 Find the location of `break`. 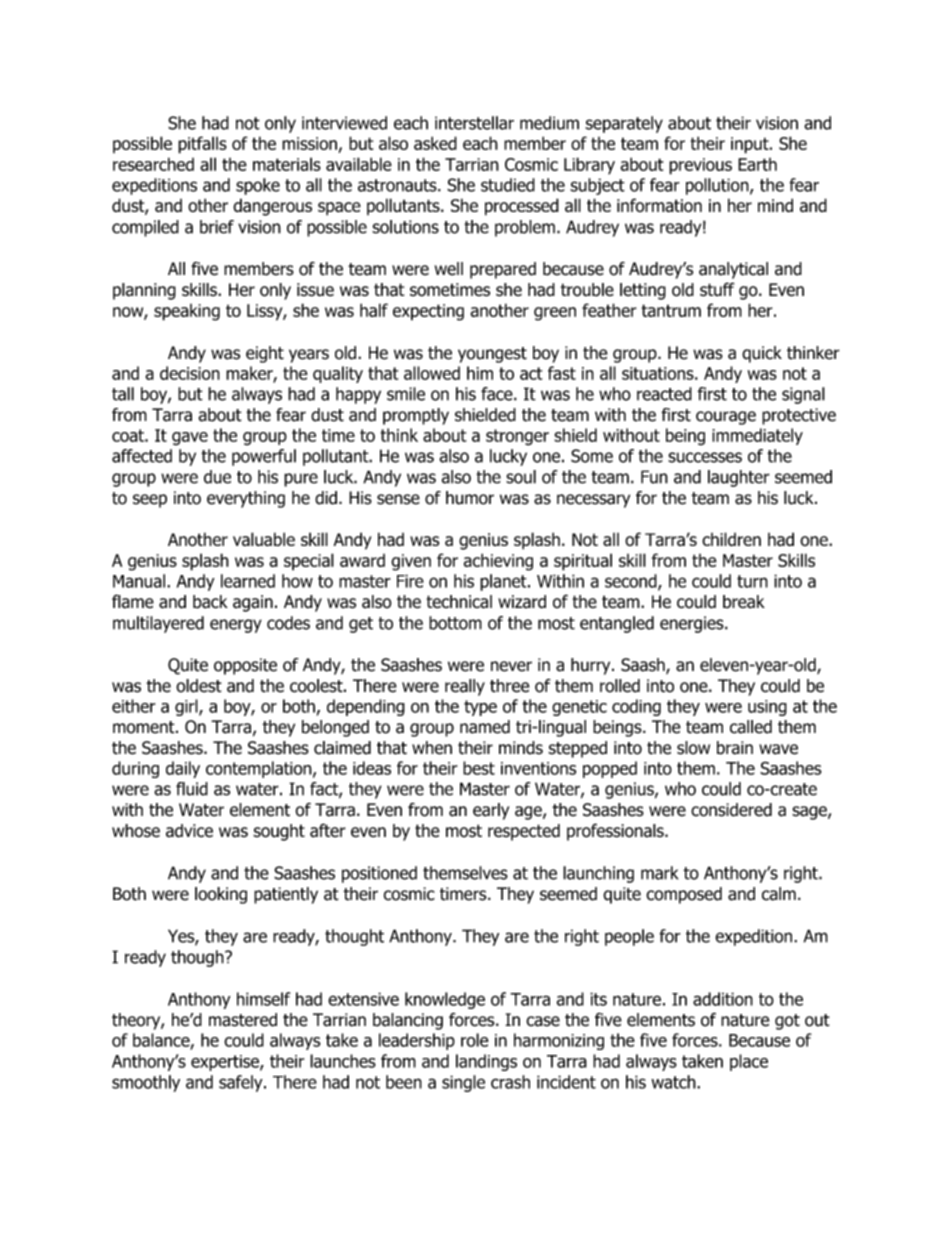

break is located at coordinates (744, 602).
